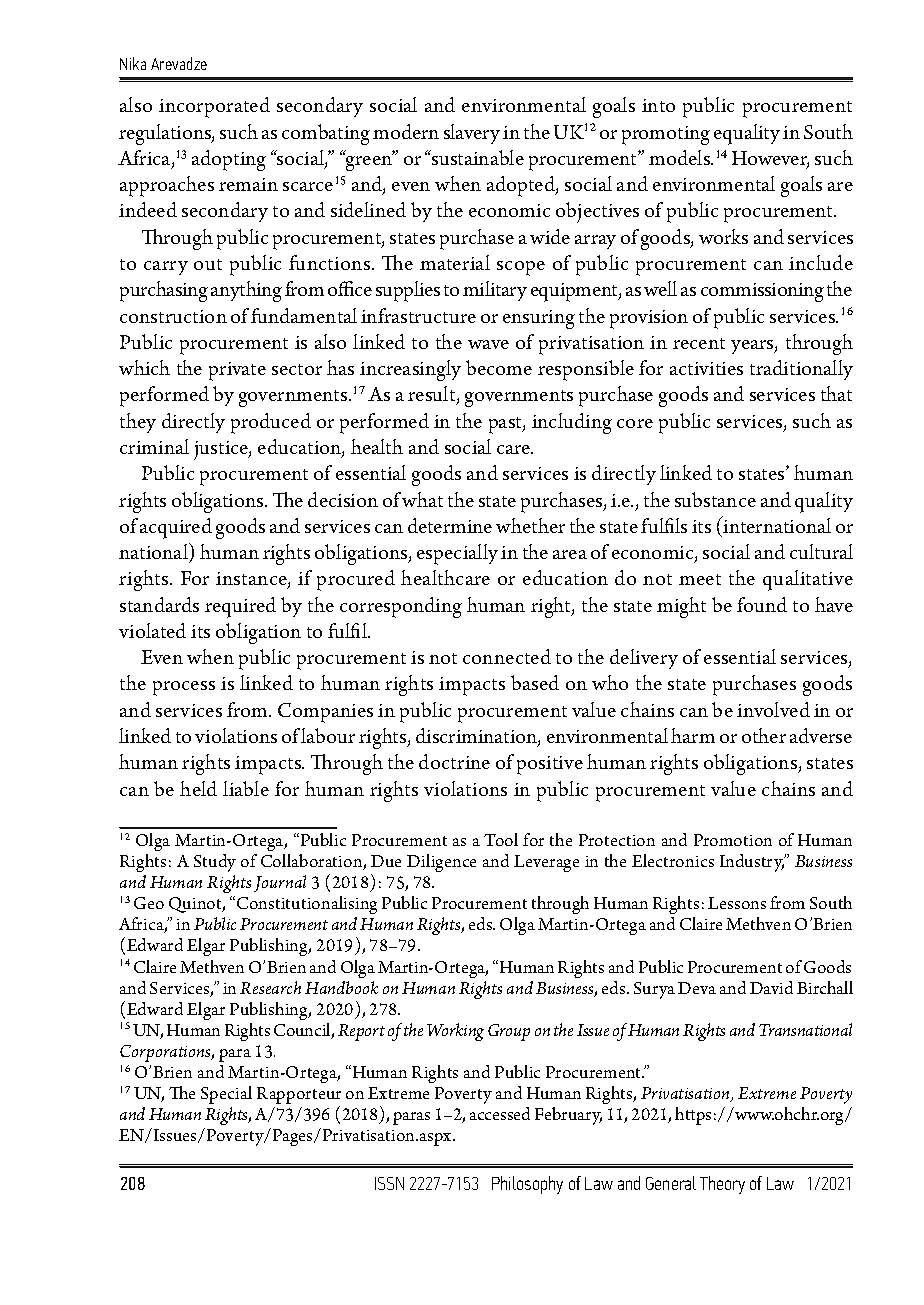  What do you see at coordinates (240, 607) in the screenshot?
I see `required` at bounding box center [240, 607].
